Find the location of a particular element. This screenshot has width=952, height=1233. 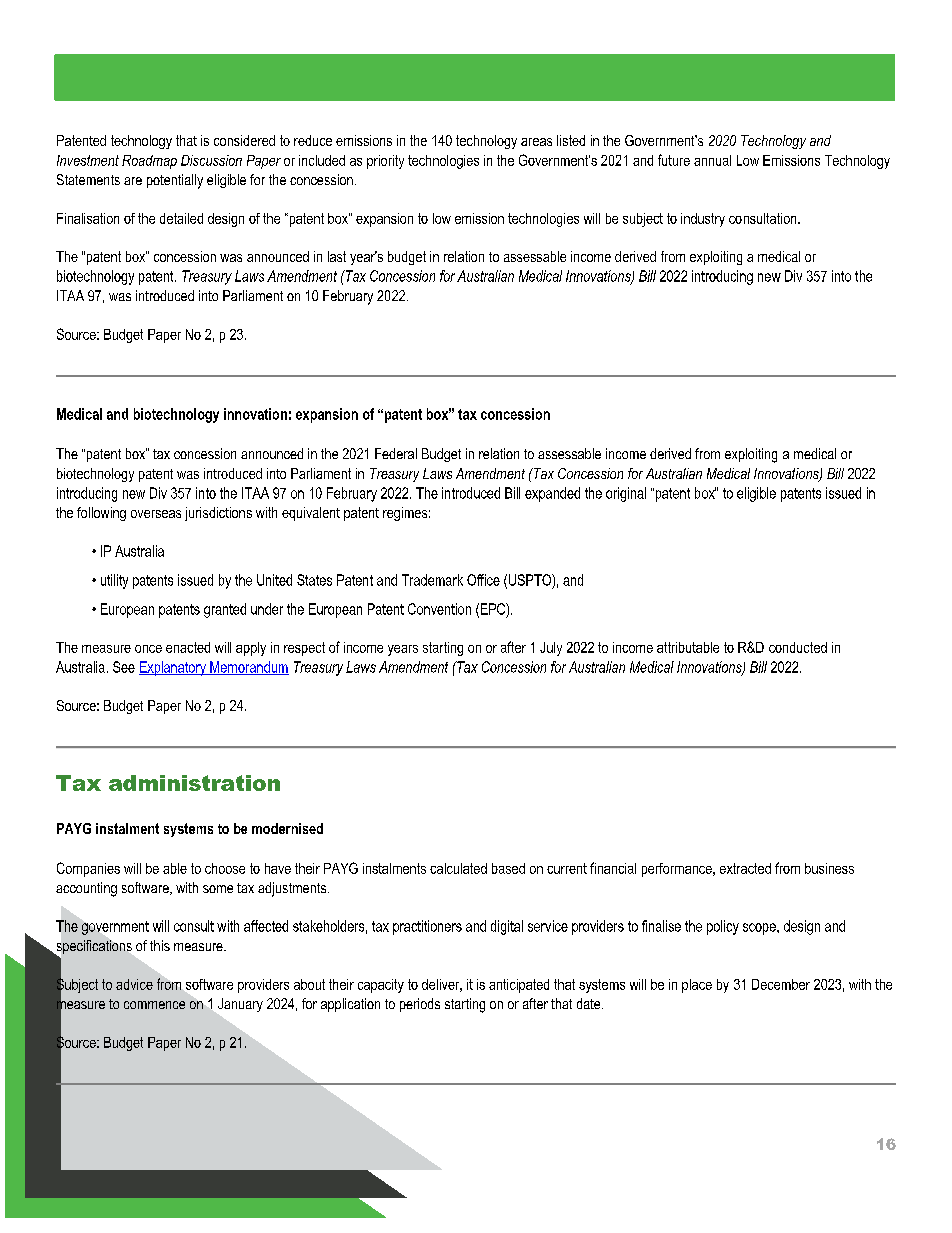

Federal is located at coordinates (396, 453).
